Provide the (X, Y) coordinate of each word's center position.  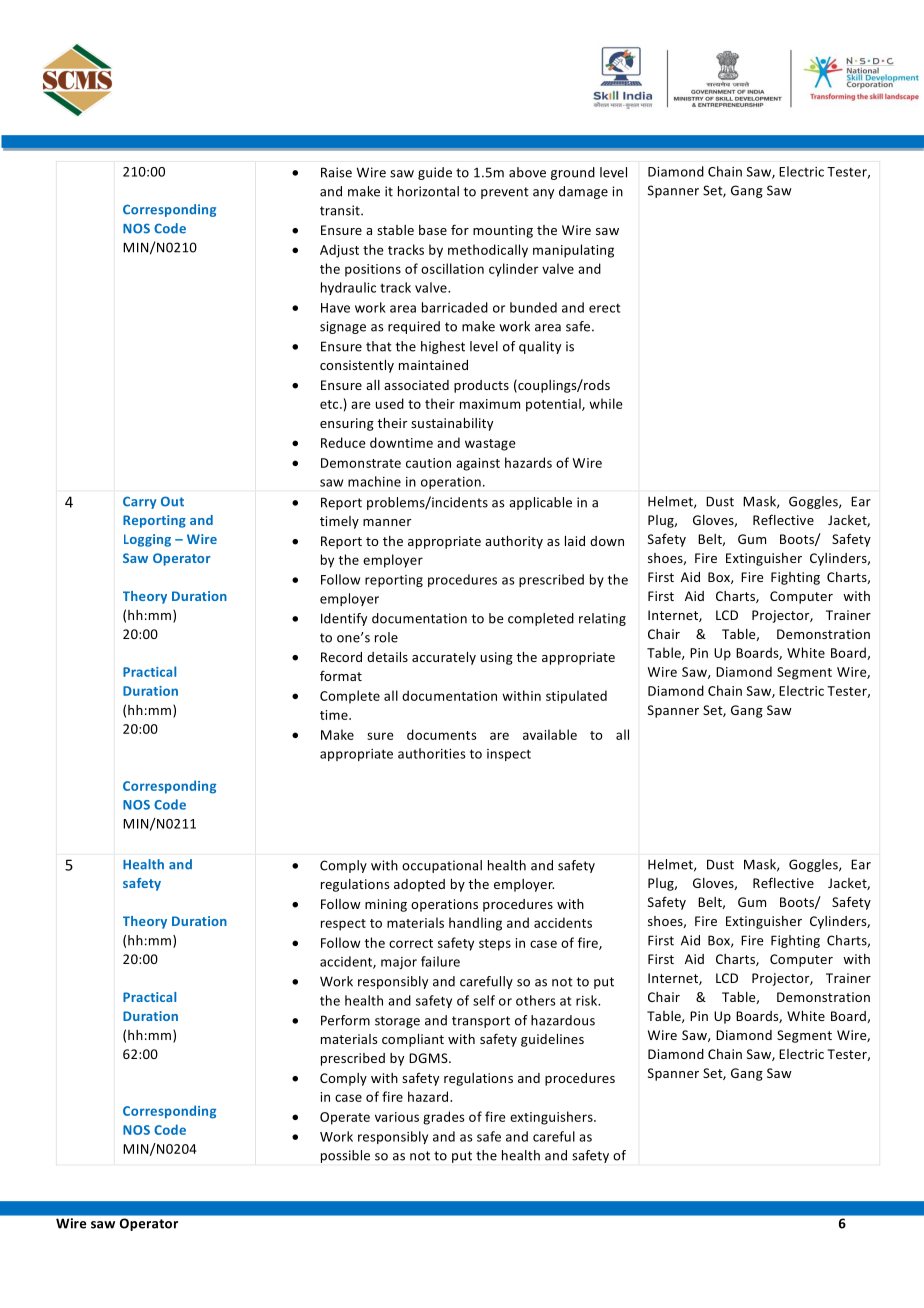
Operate (345, 1118)
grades (444, 1118)
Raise (336, 172)
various (397, 1117)
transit (341, 210)
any (543, 194)
